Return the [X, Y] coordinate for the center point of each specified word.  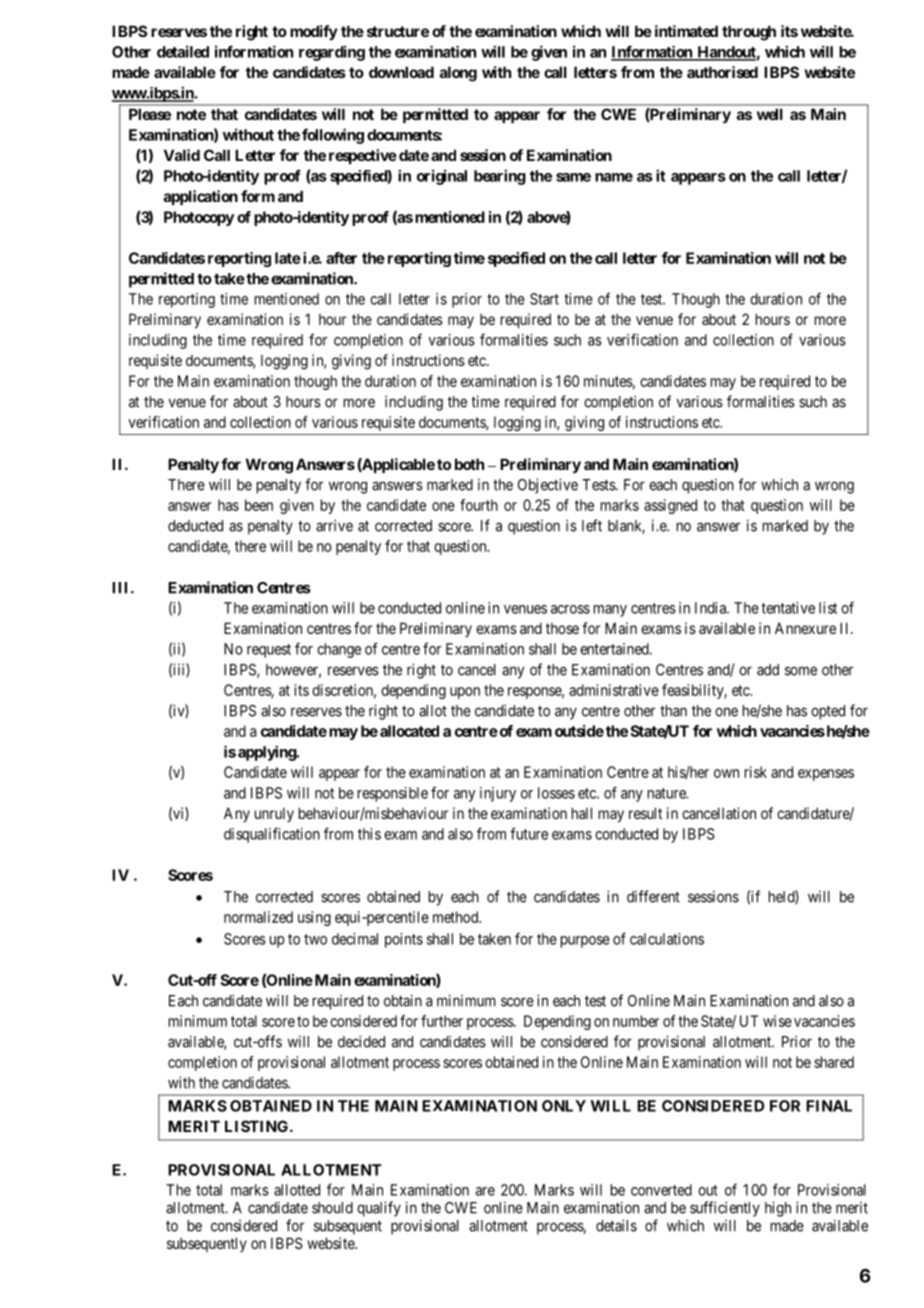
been [259, 505]
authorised [722, 72]
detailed [183, 51]
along [458, 74]
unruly [274, 815]
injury [498, 794]
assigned [670, 506]
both [469, 464]
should [332, 1208]
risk [756, 772]
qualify [379, 1209]
